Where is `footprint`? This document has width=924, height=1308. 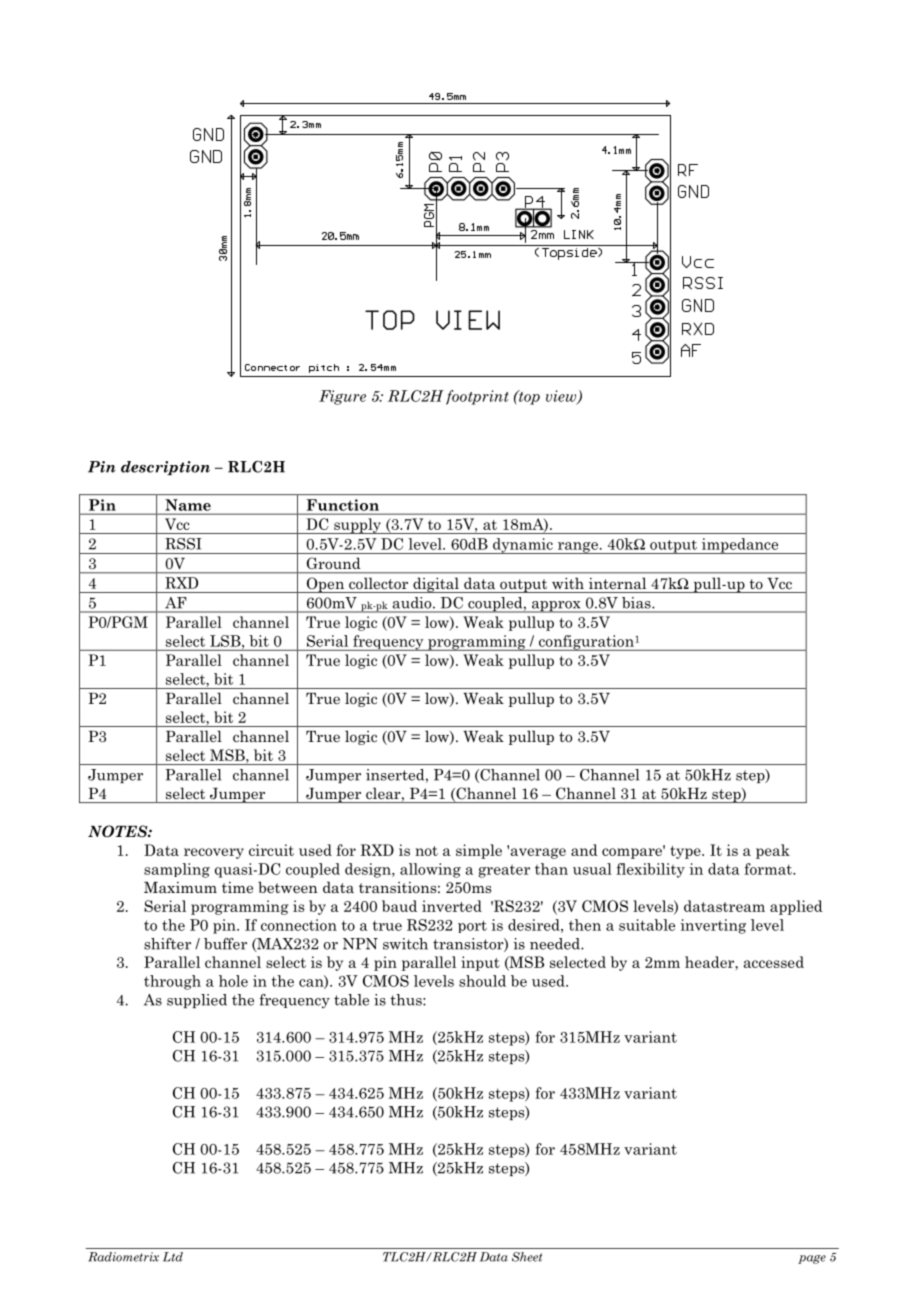 footprint is located at coordinates (477, 397).
